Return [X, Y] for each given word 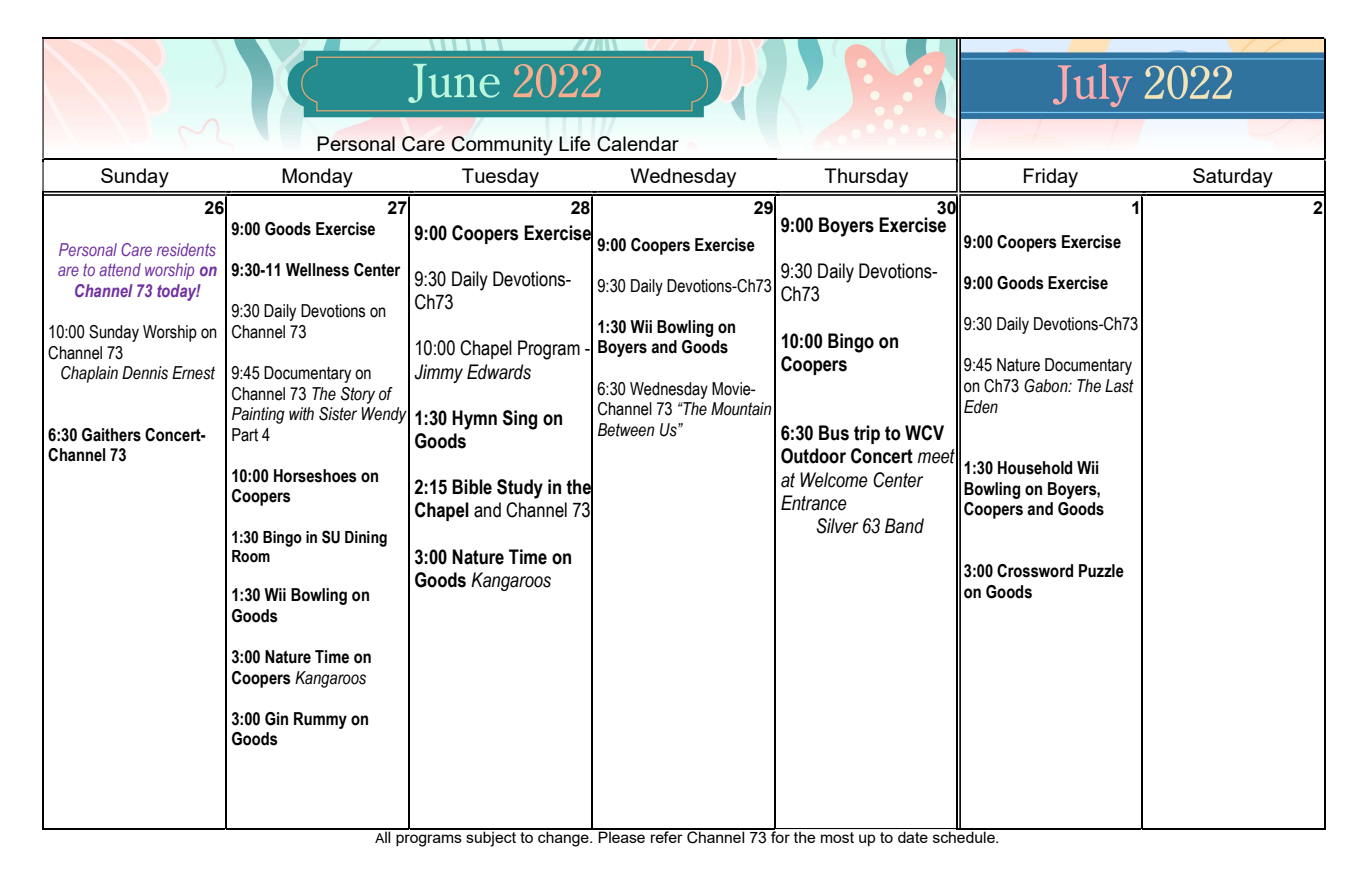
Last [1119, 386]
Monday [317, 178]
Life [574, 143]
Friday [1051, 178]
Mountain [741, 409]
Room [251, 556]
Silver [837, 526]
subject [491, 838]
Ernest [193, 373]
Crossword [1035, 571]
